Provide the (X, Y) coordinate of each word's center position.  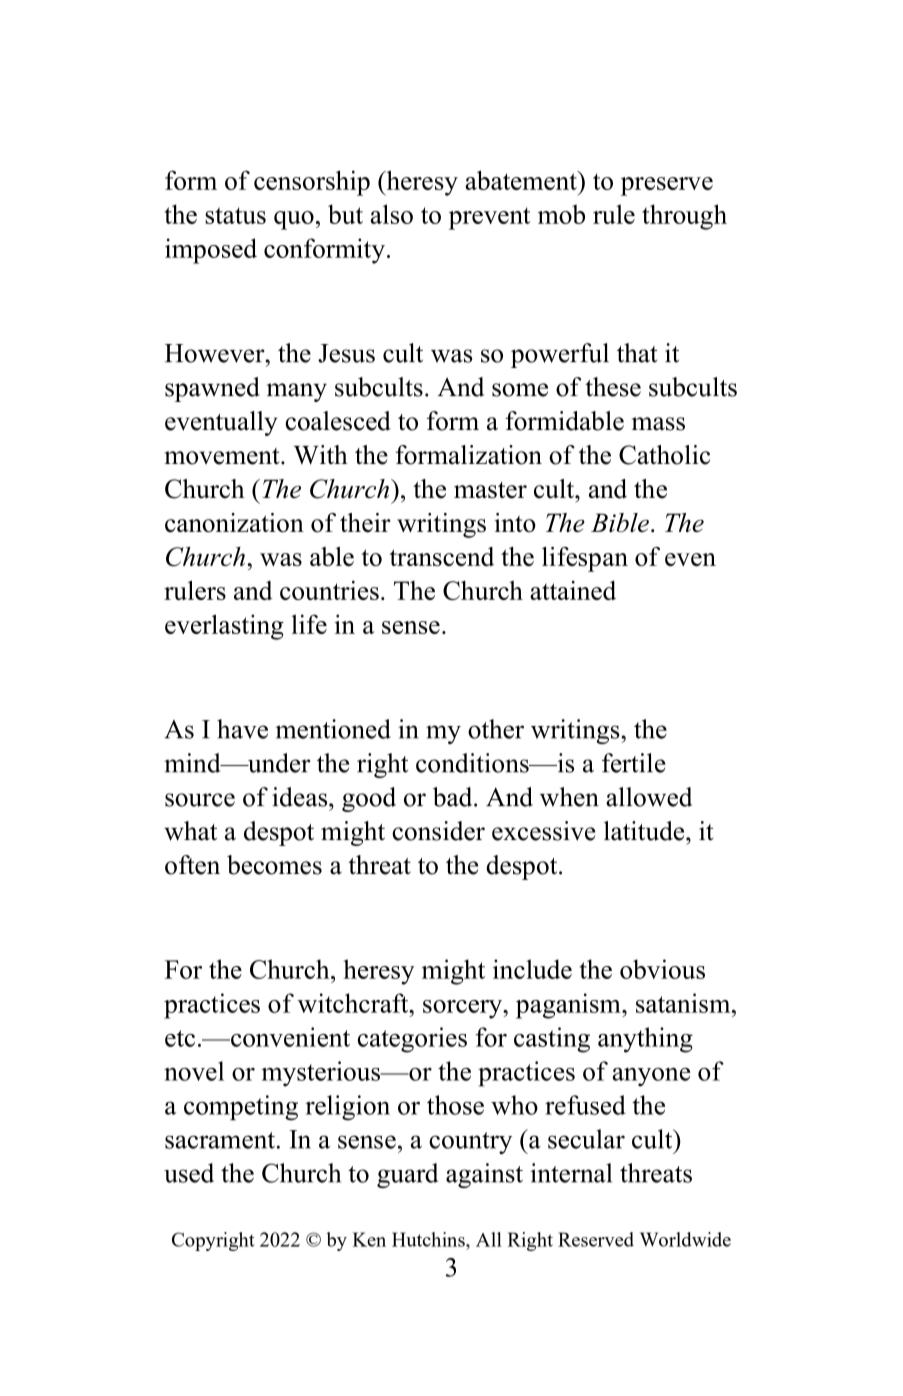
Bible (620, 522)
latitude (645, 831)
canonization (234, 523)
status (235, 215)
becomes (274, 865)
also (391, 214)
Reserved (596, 1239)
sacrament (220, 1140)
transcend (442, 556)
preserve (667, 186)
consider (438, 831)
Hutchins (429, 1239)
